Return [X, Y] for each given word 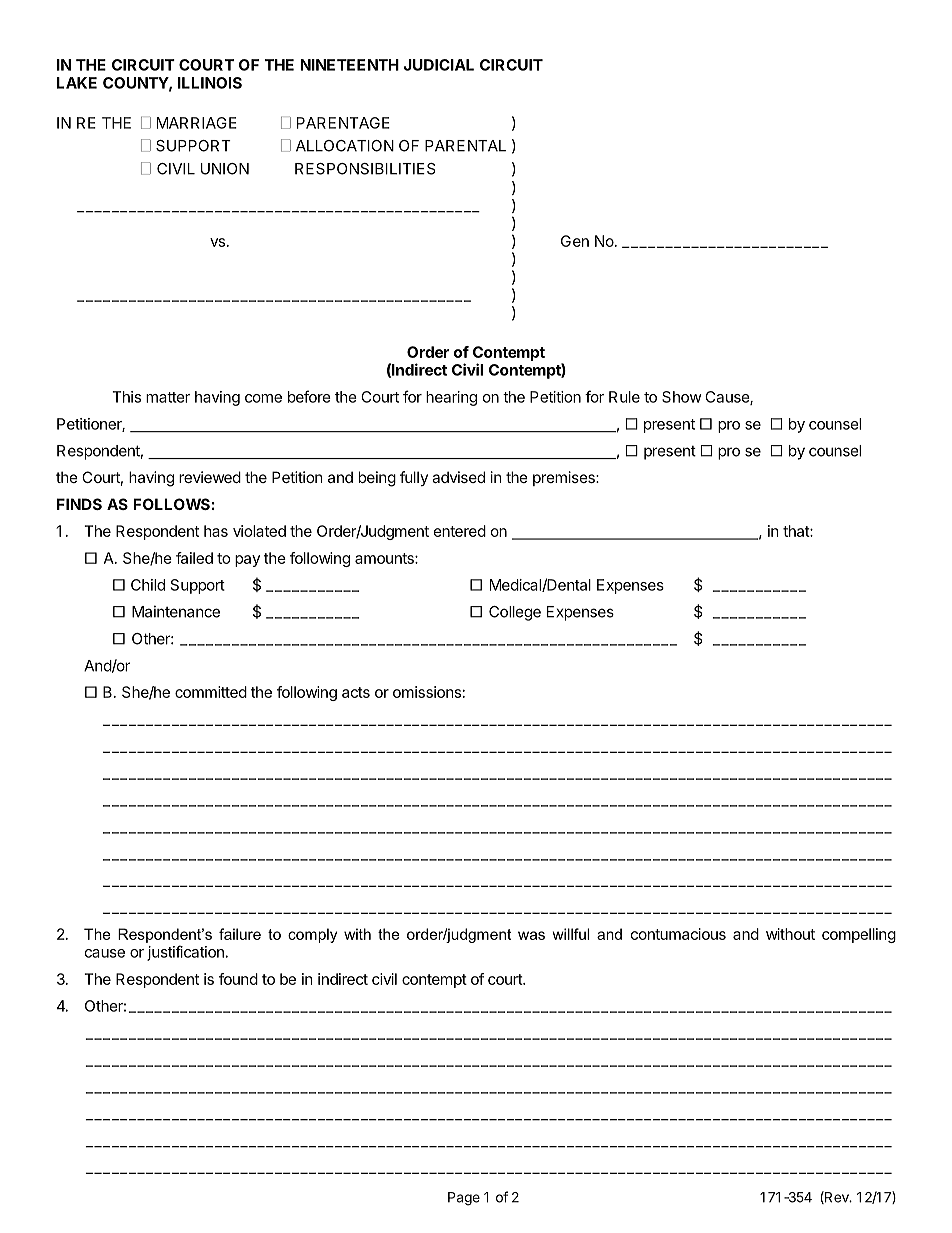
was [531, 935]
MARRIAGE [197, 123]
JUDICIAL [439, 65]
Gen [575, 241]
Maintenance [176, 611]
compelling [859, 935]
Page [464, 1199]
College [515, 613]
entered [460, 531]
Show [682, 397]
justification [185, 953]
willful [570, 934]
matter [168, 397]
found [238, 979]
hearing [451, 398]
